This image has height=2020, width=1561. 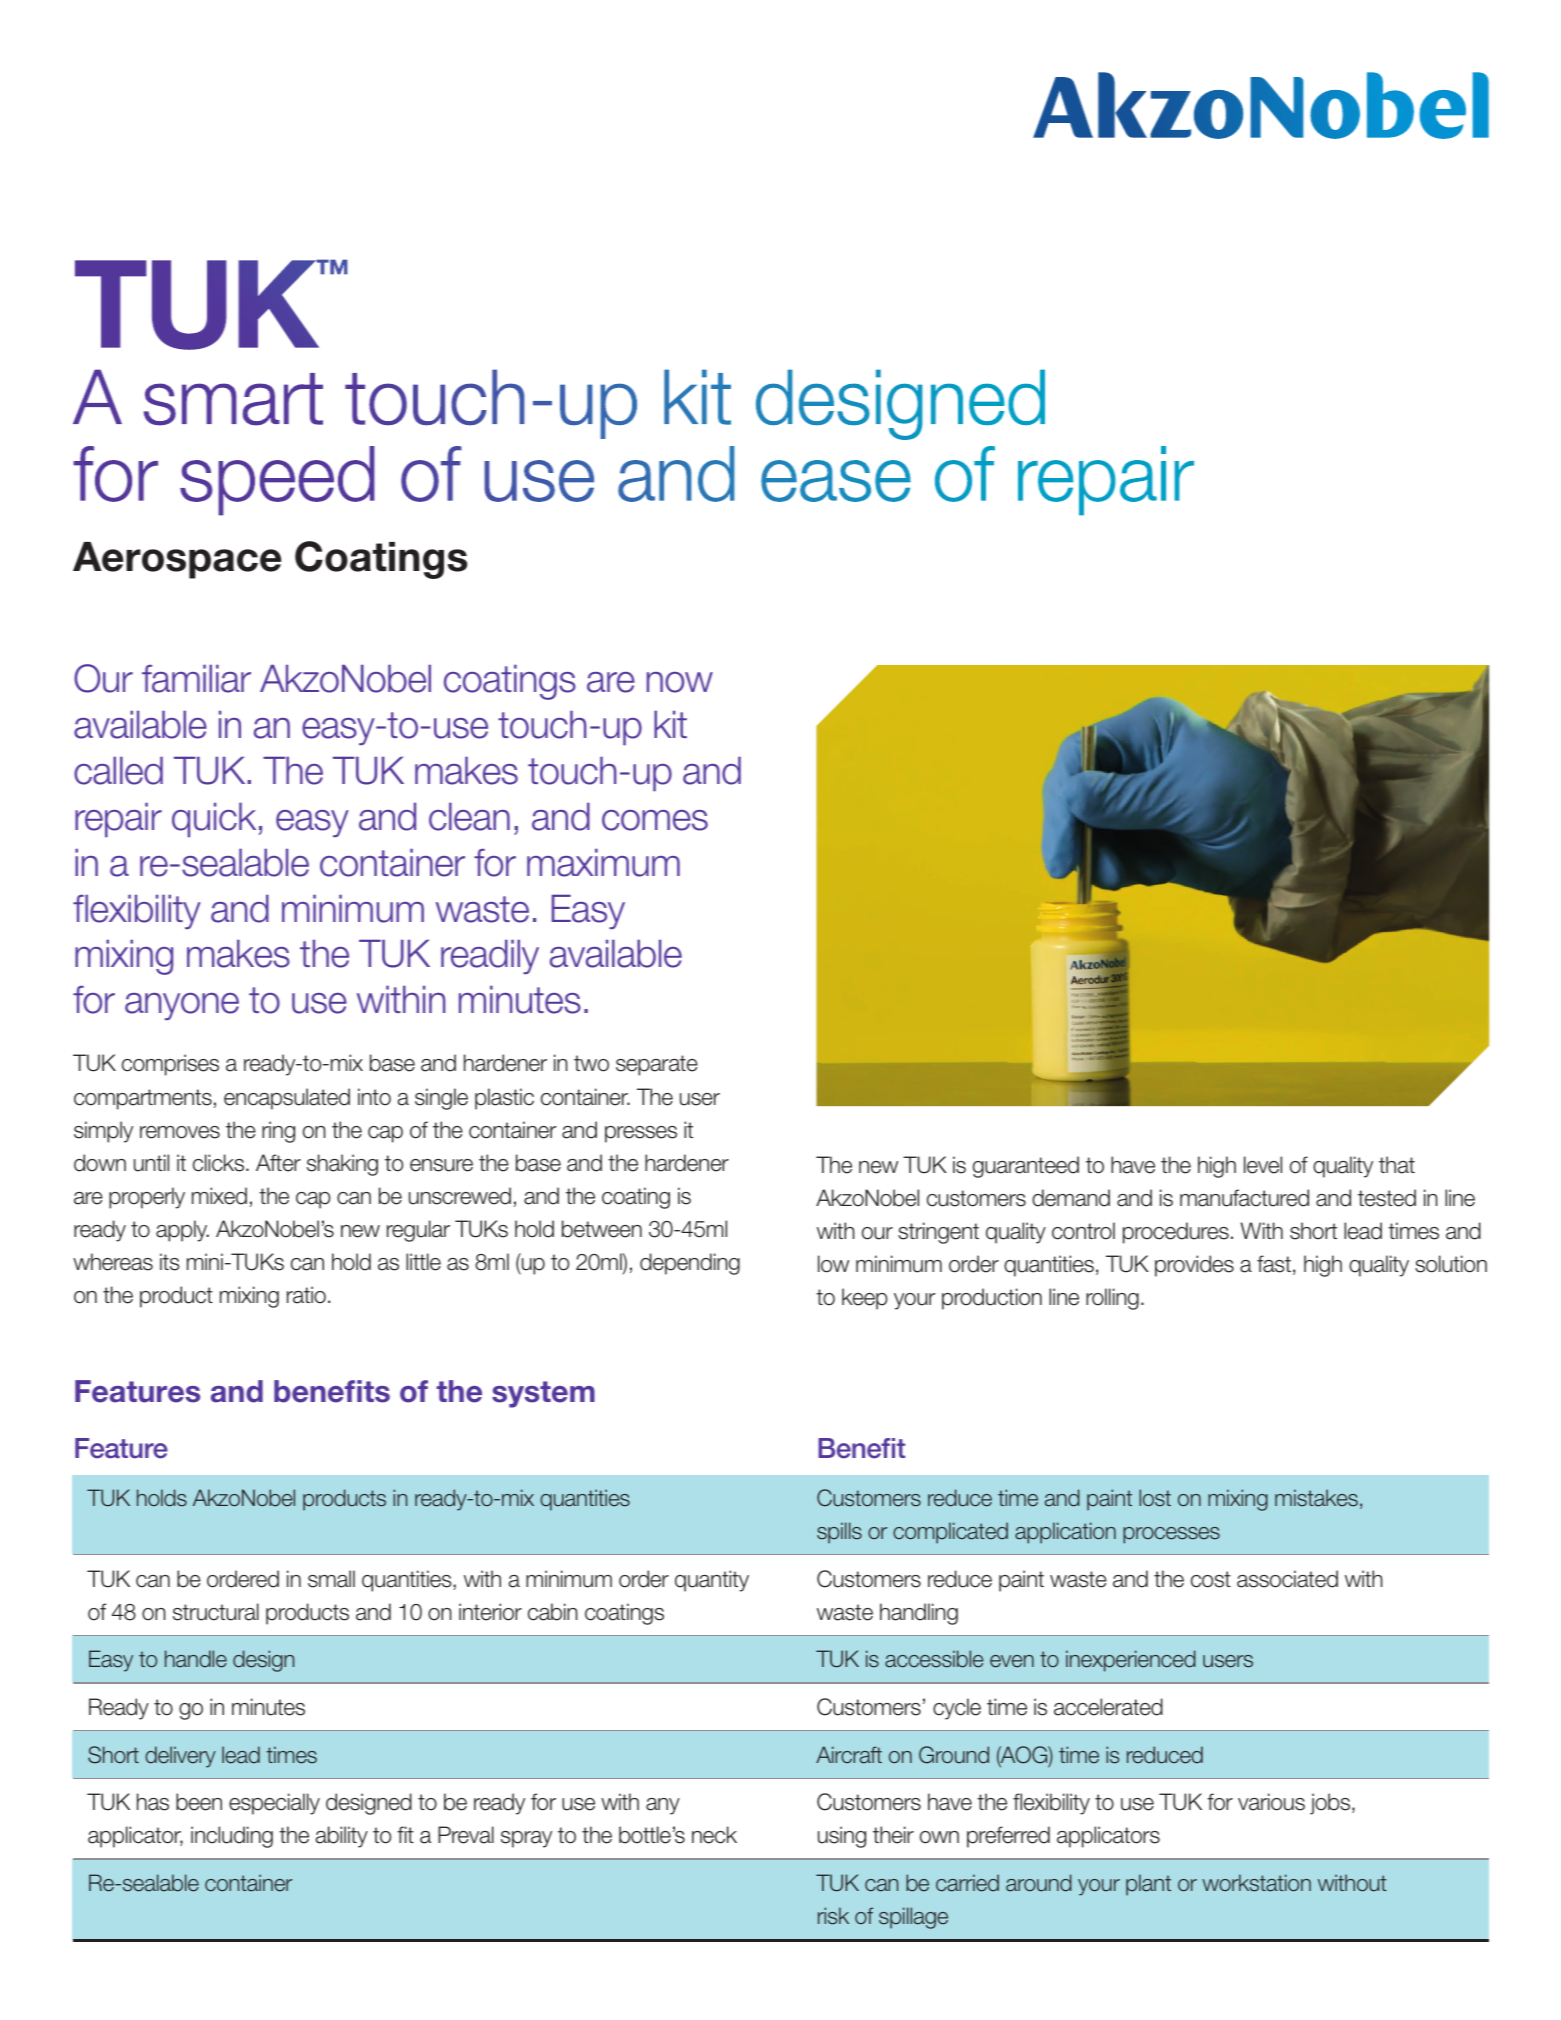 What do you see at coordinates (278, 1163) in the image?
I see `After` at bounding box center [278, 1163].
